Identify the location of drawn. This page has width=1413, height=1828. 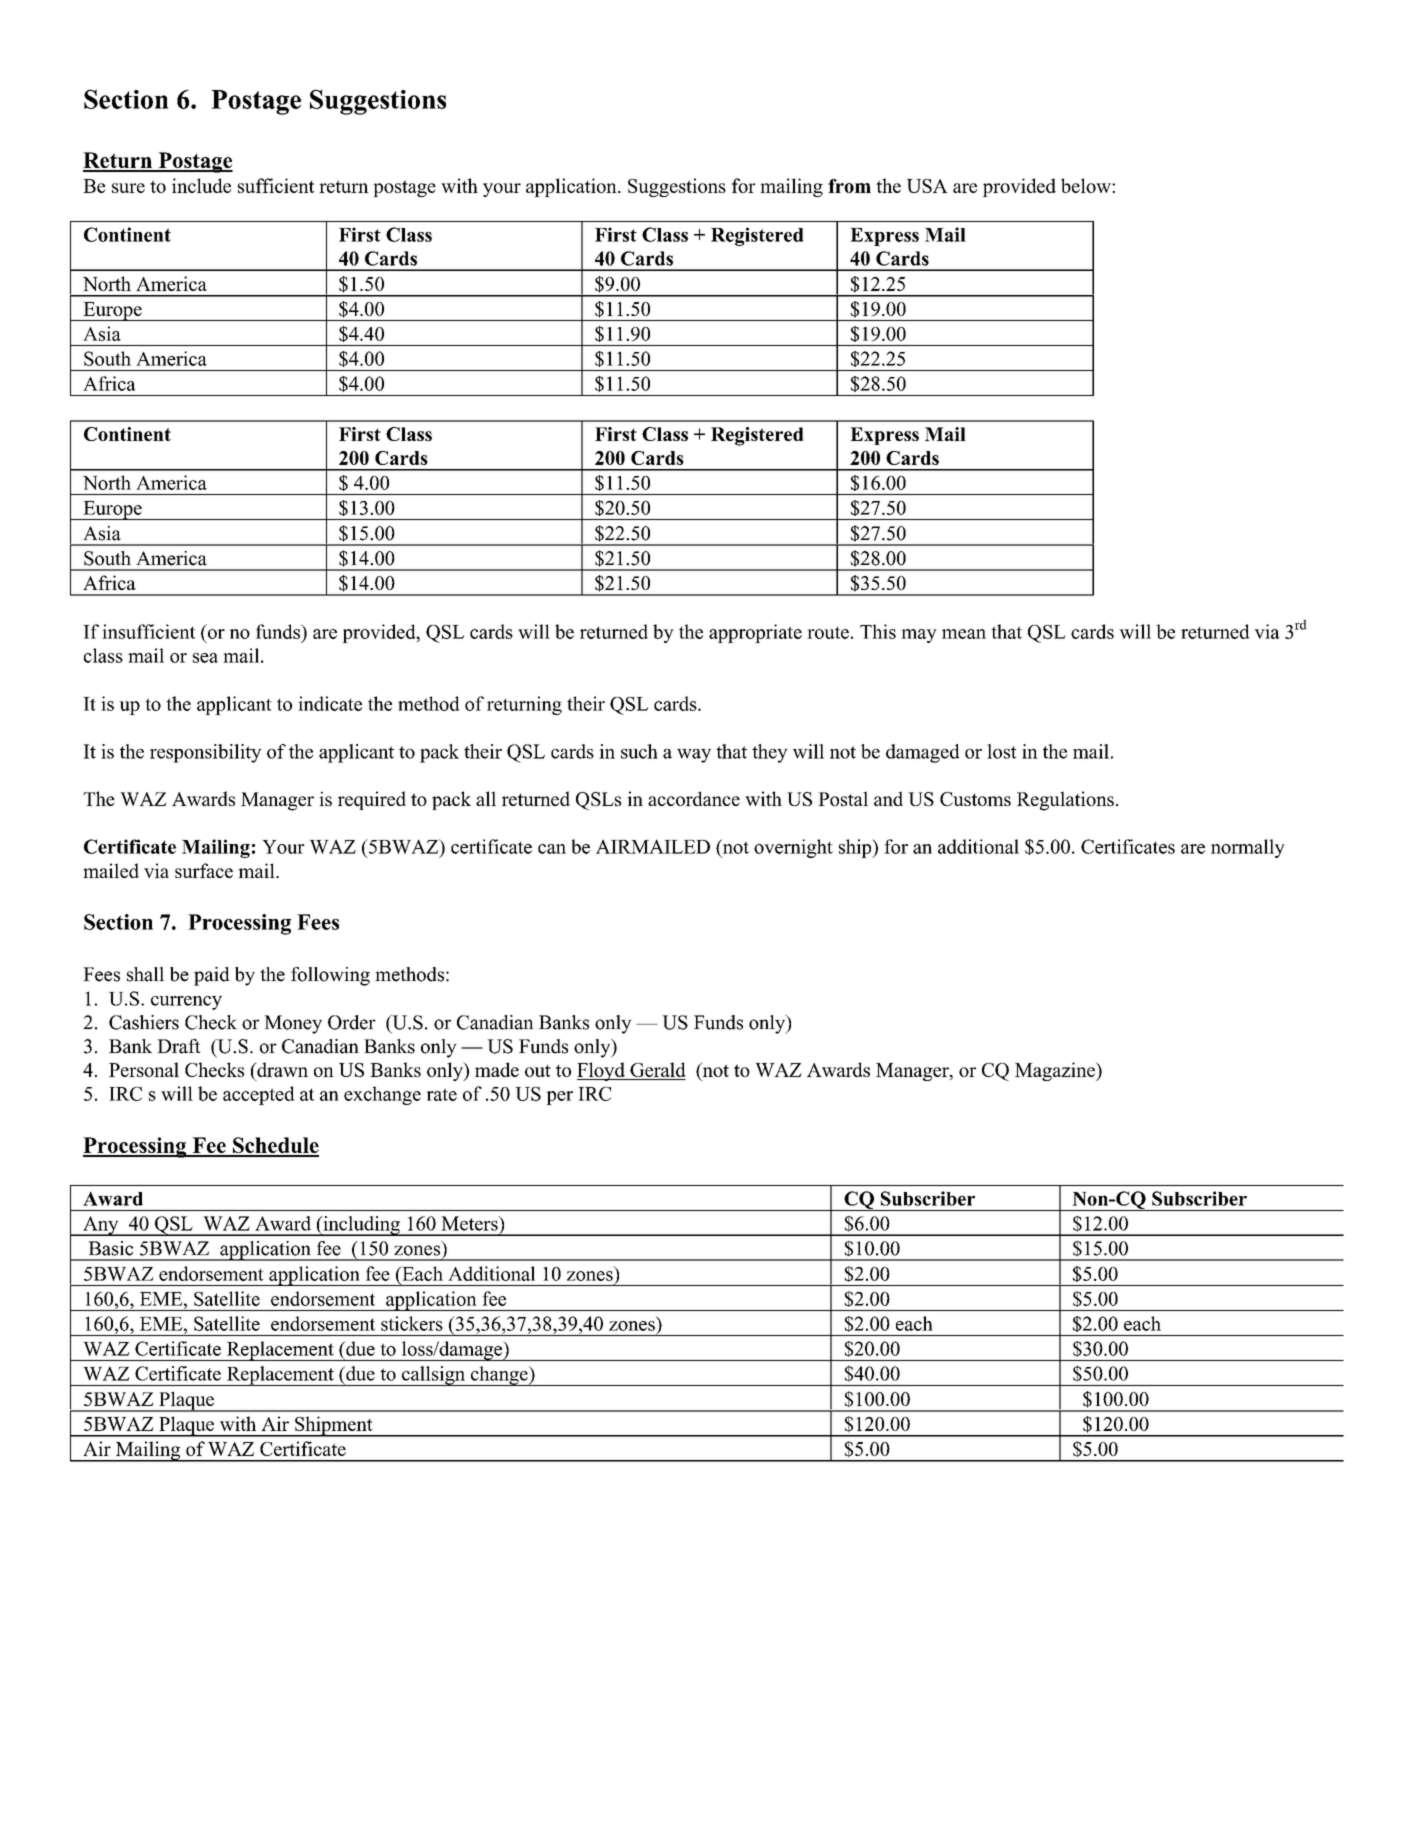
(281, 1069).
